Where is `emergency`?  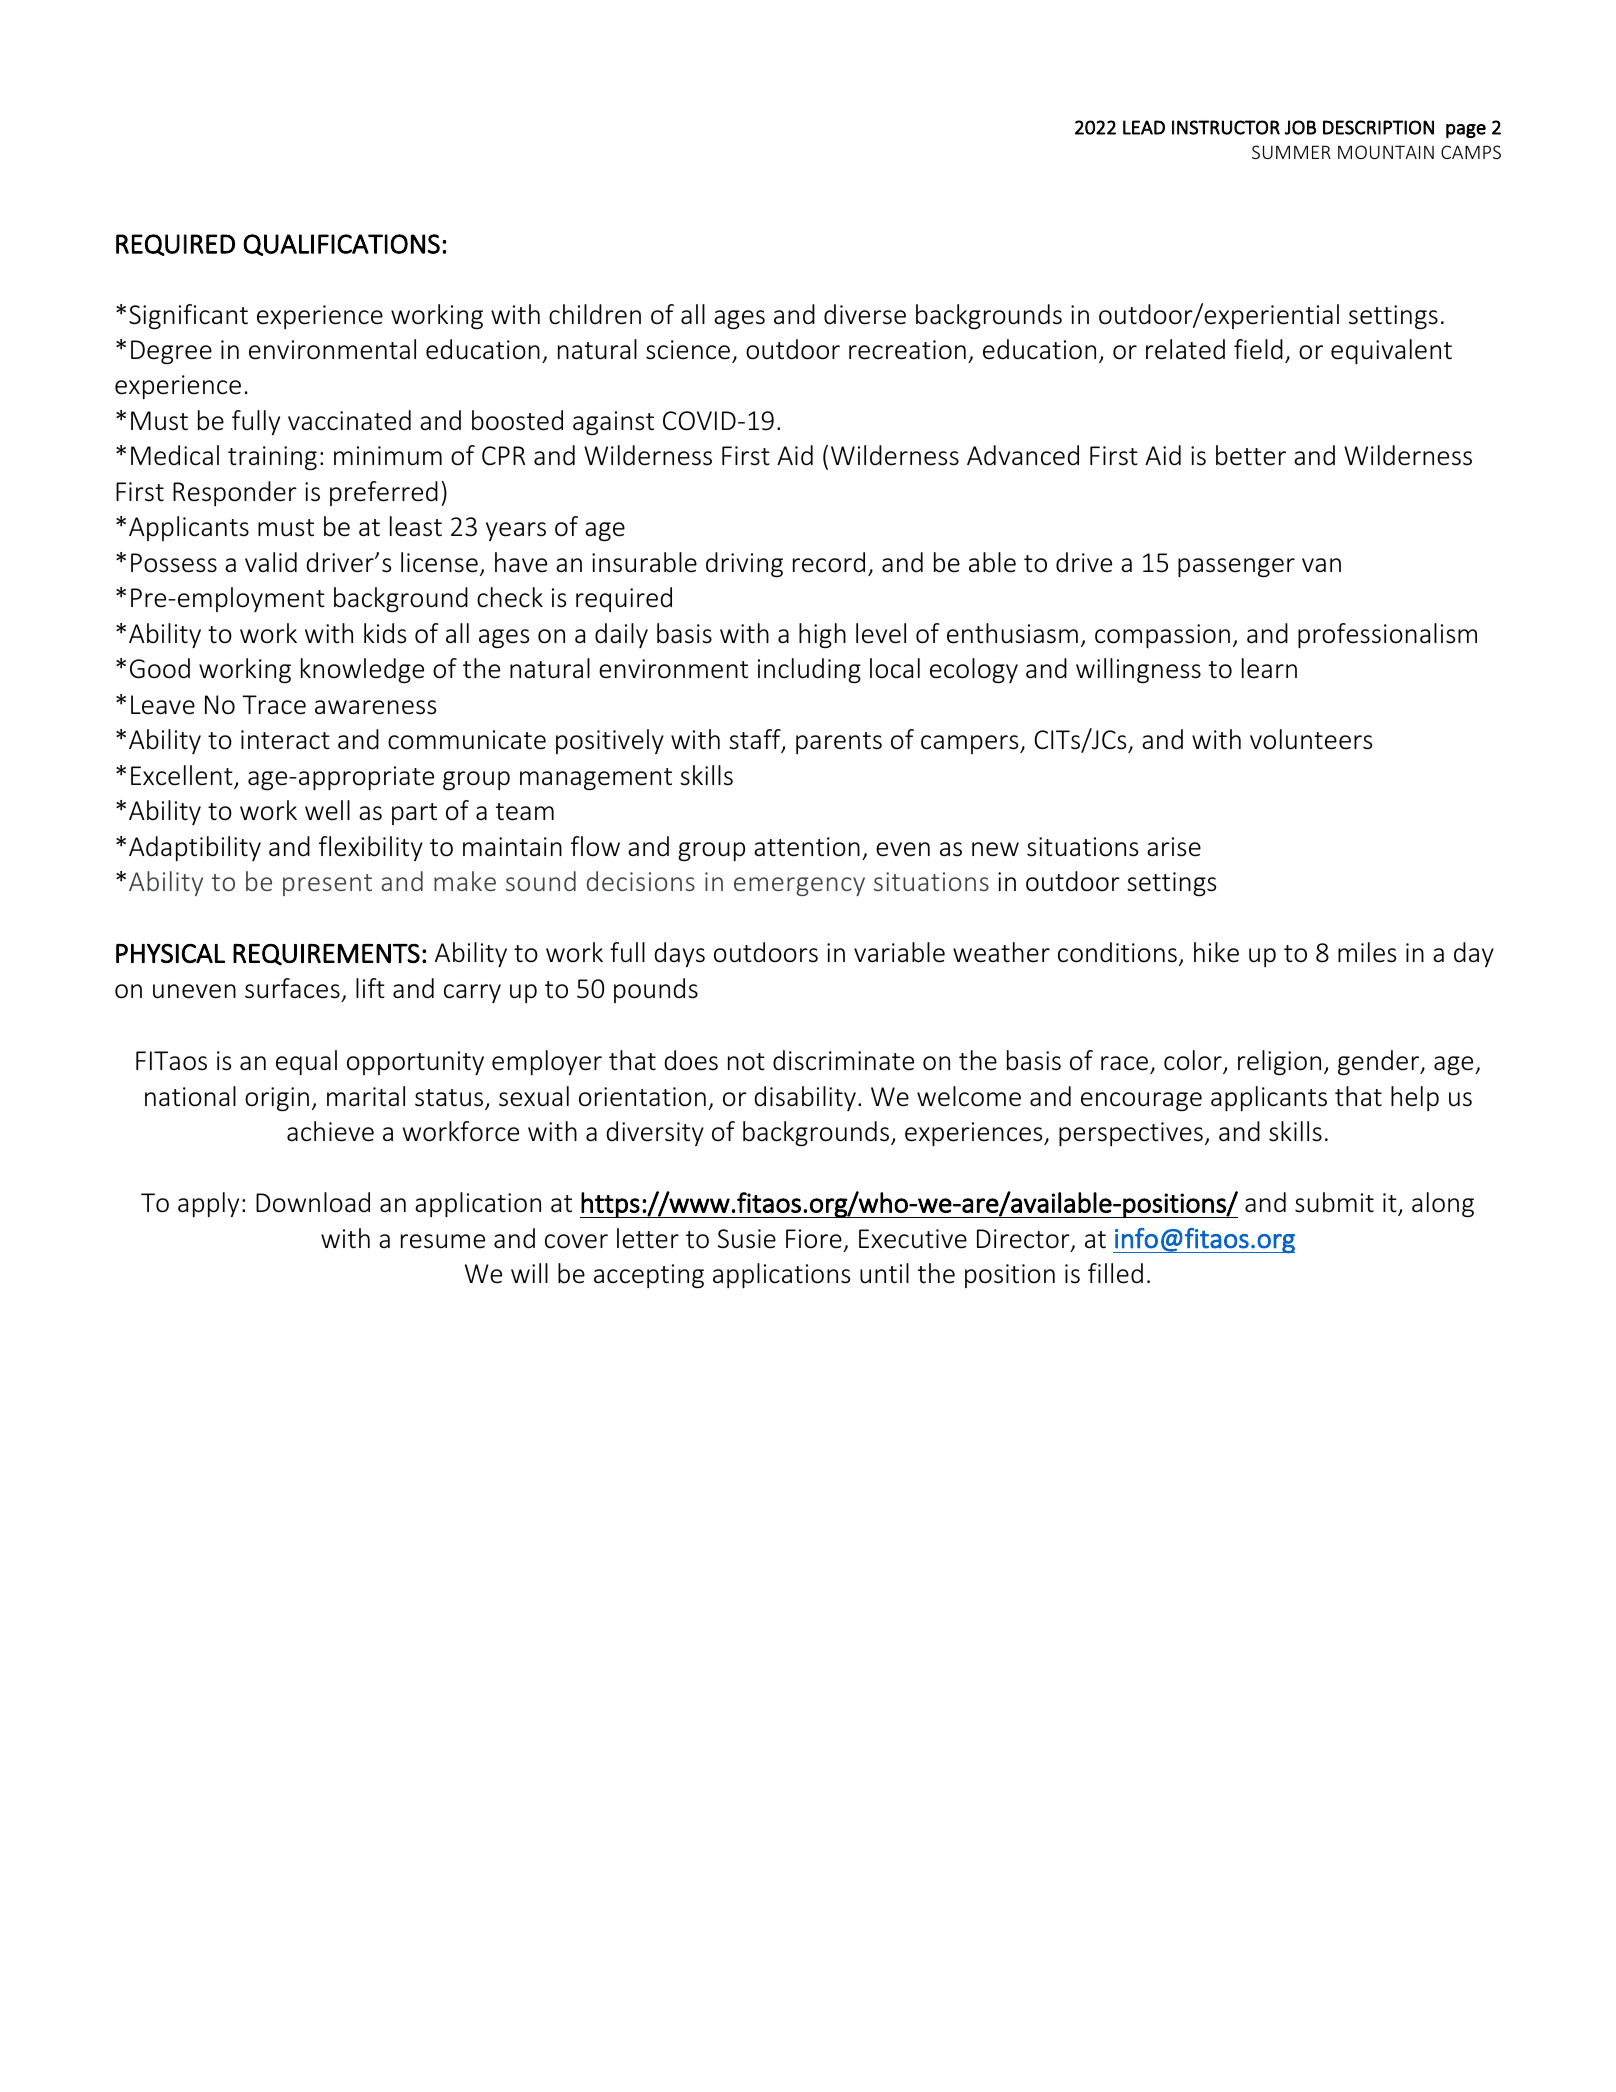
emergency is located at coordinates (799, 886).
